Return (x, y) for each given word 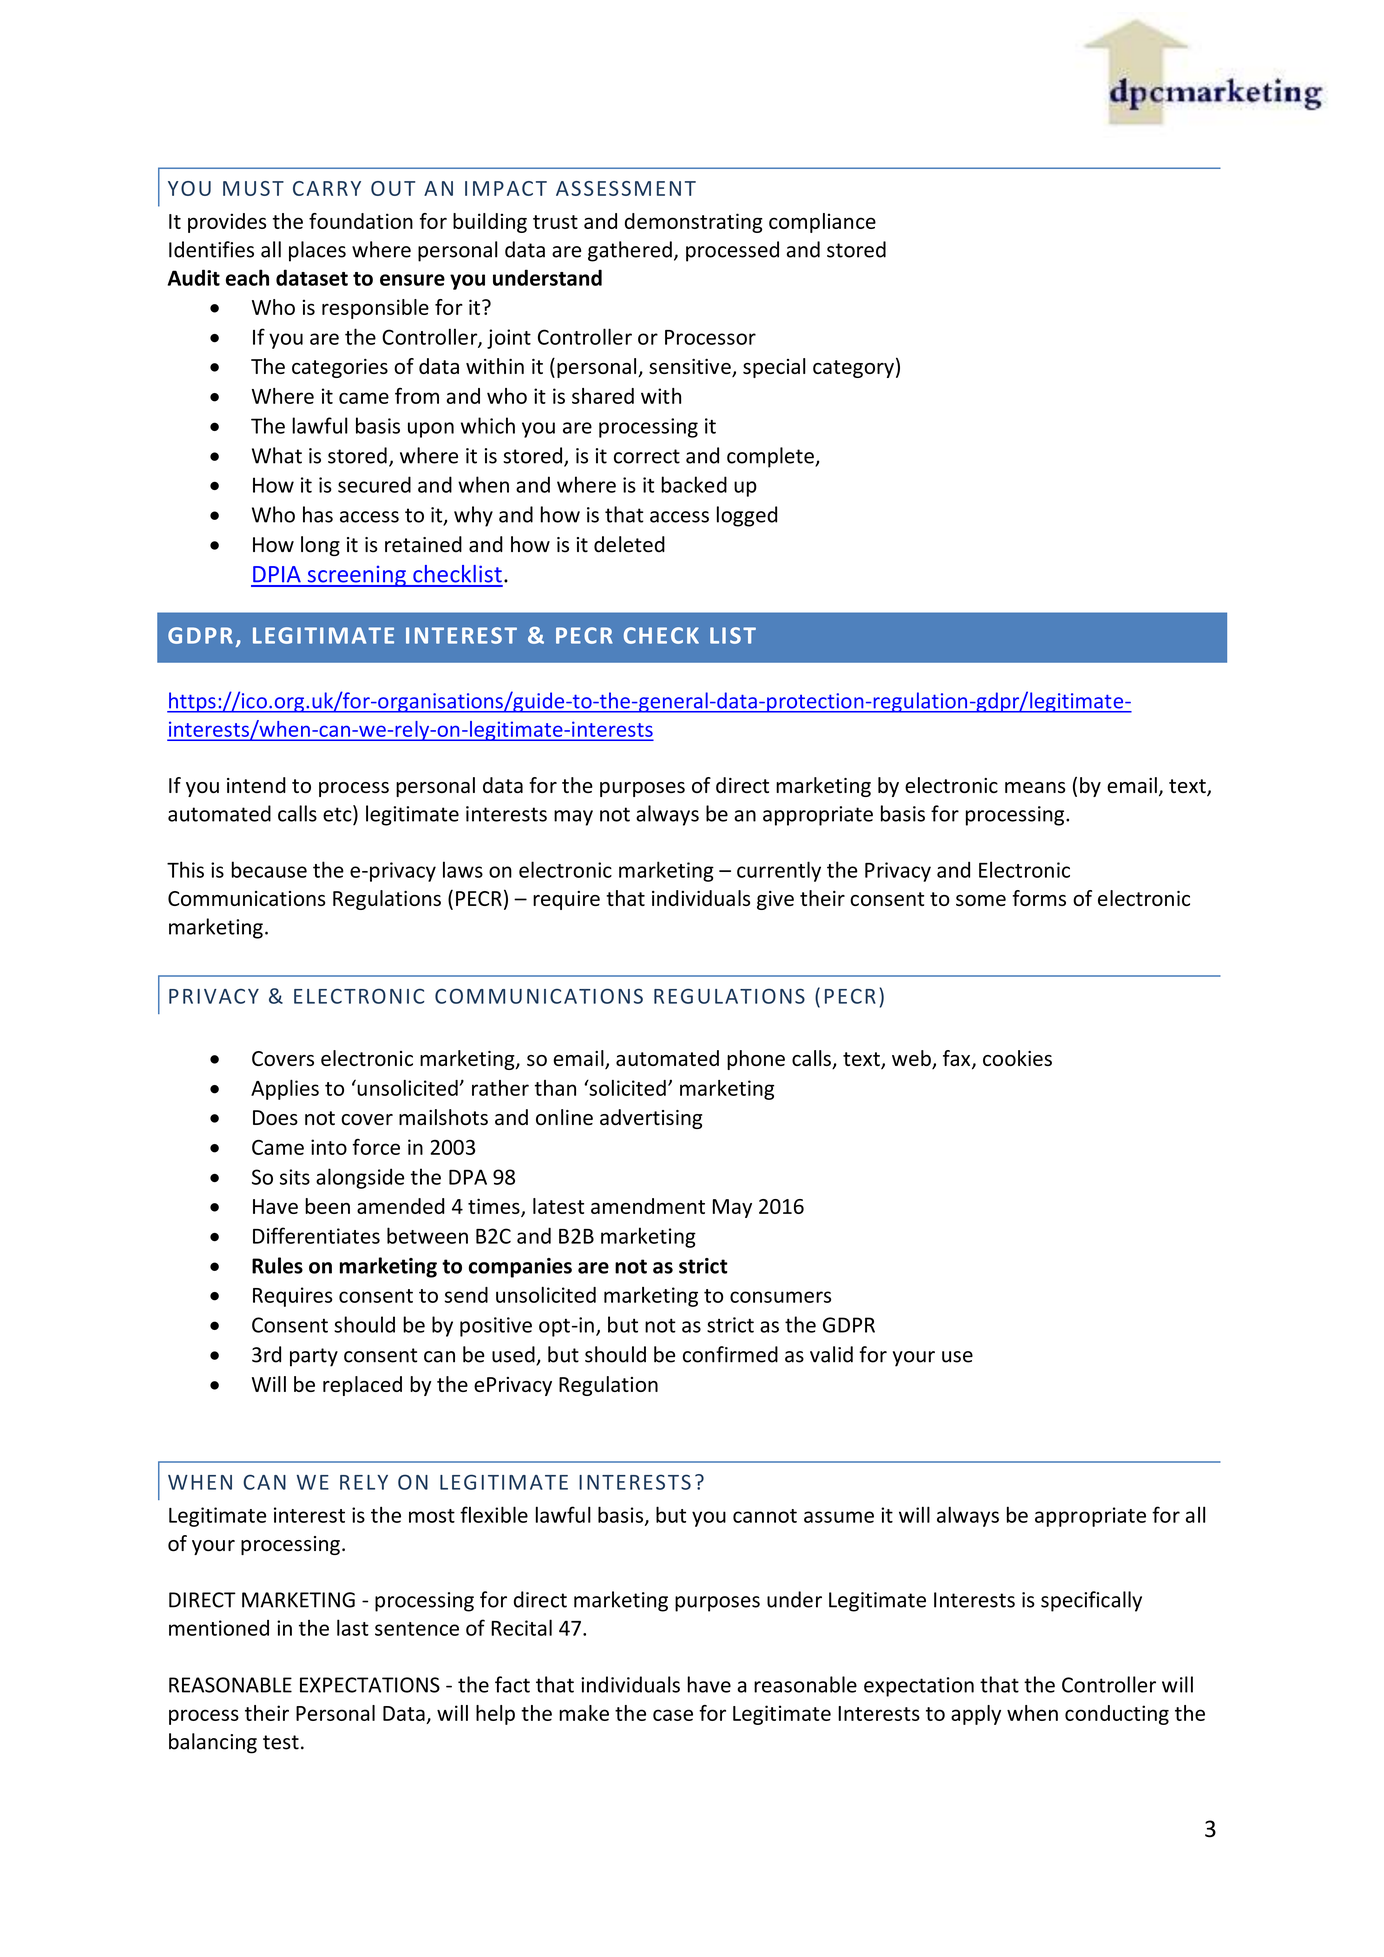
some (981, 900)
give (775, 900)
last (353, 1627)
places (317, 251)
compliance (822, 223)
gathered (630, 251)
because (269, 869)
